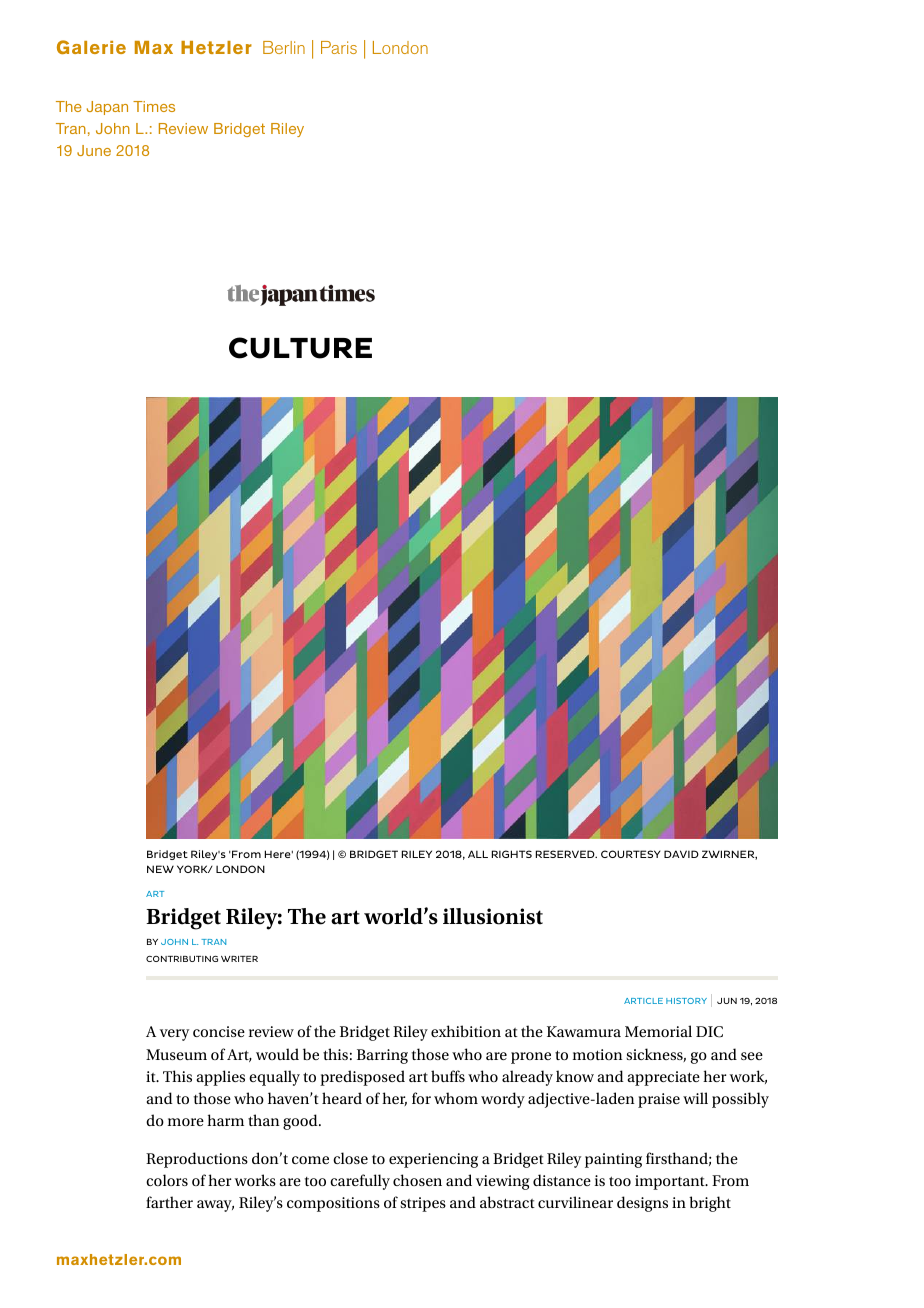 This screenshot has width=924, height=1308. I want to click on Paris, so click(339, 47).
